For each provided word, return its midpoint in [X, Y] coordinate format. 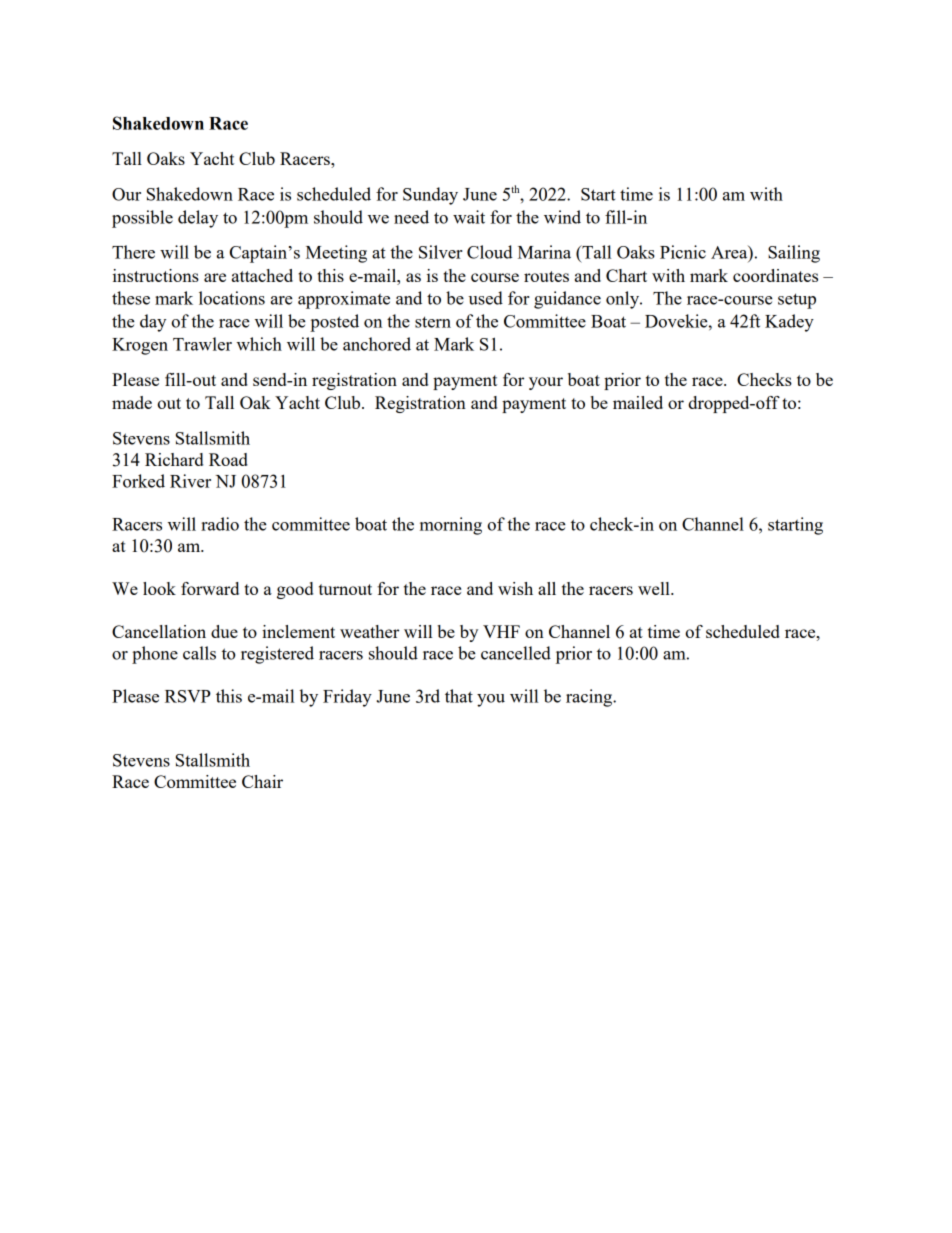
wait [469, 217]
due [224, 631]
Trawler [202, 344]
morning [451, 526]
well [655, 588]
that [459, 696]
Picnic [683, 252]
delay [198, 219]
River [190, 481]
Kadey [789, 323]
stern [433, 322]
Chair [262, 781]
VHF [501, 631]
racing [590, 698]
